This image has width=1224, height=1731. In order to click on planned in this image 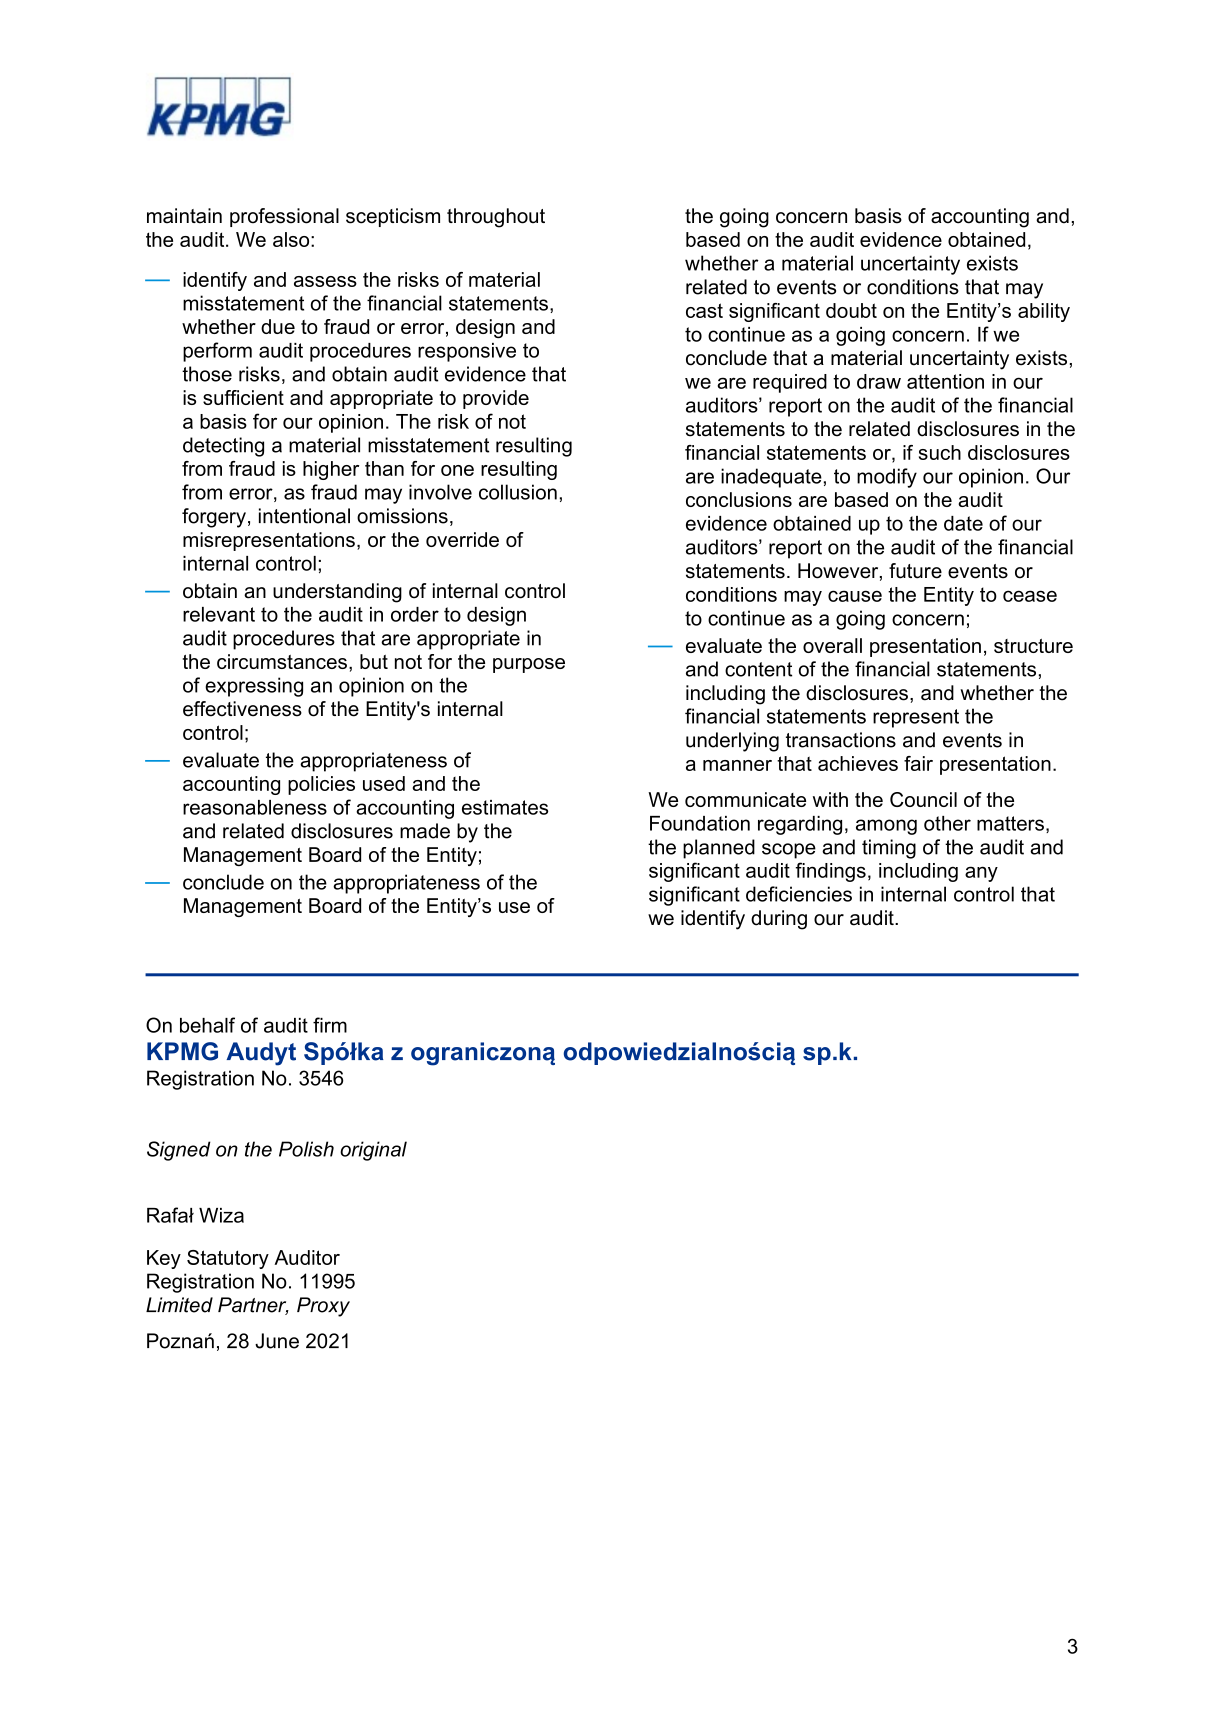, I will do `click(719, 849)`.
